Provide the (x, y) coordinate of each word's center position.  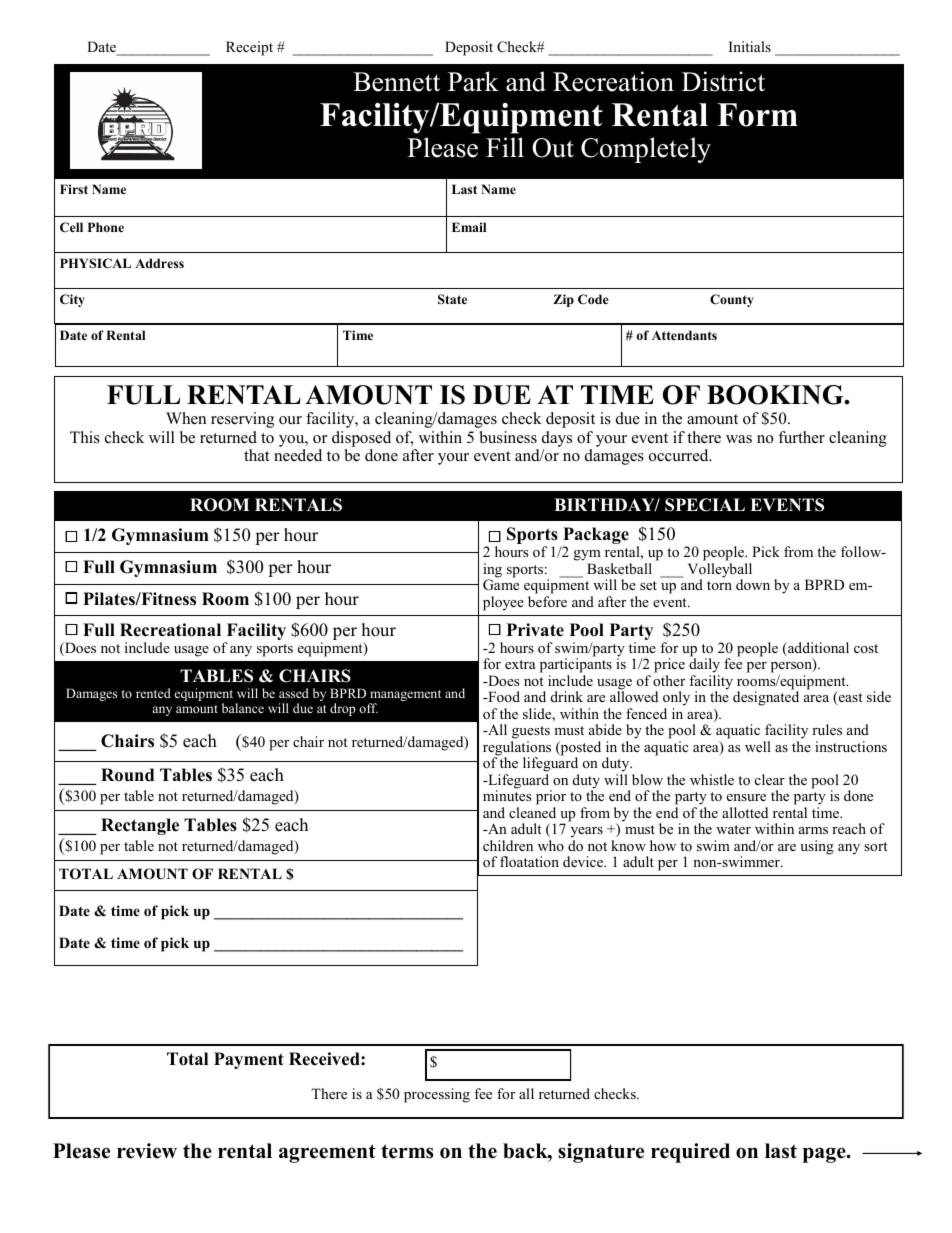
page (825, 1155)
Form (757, 115)
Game (501, 585)
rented (153, 693)
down (753, 584)
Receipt (249, 48)
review (147, 1151)
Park (473, 81)
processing (437, 1095)
